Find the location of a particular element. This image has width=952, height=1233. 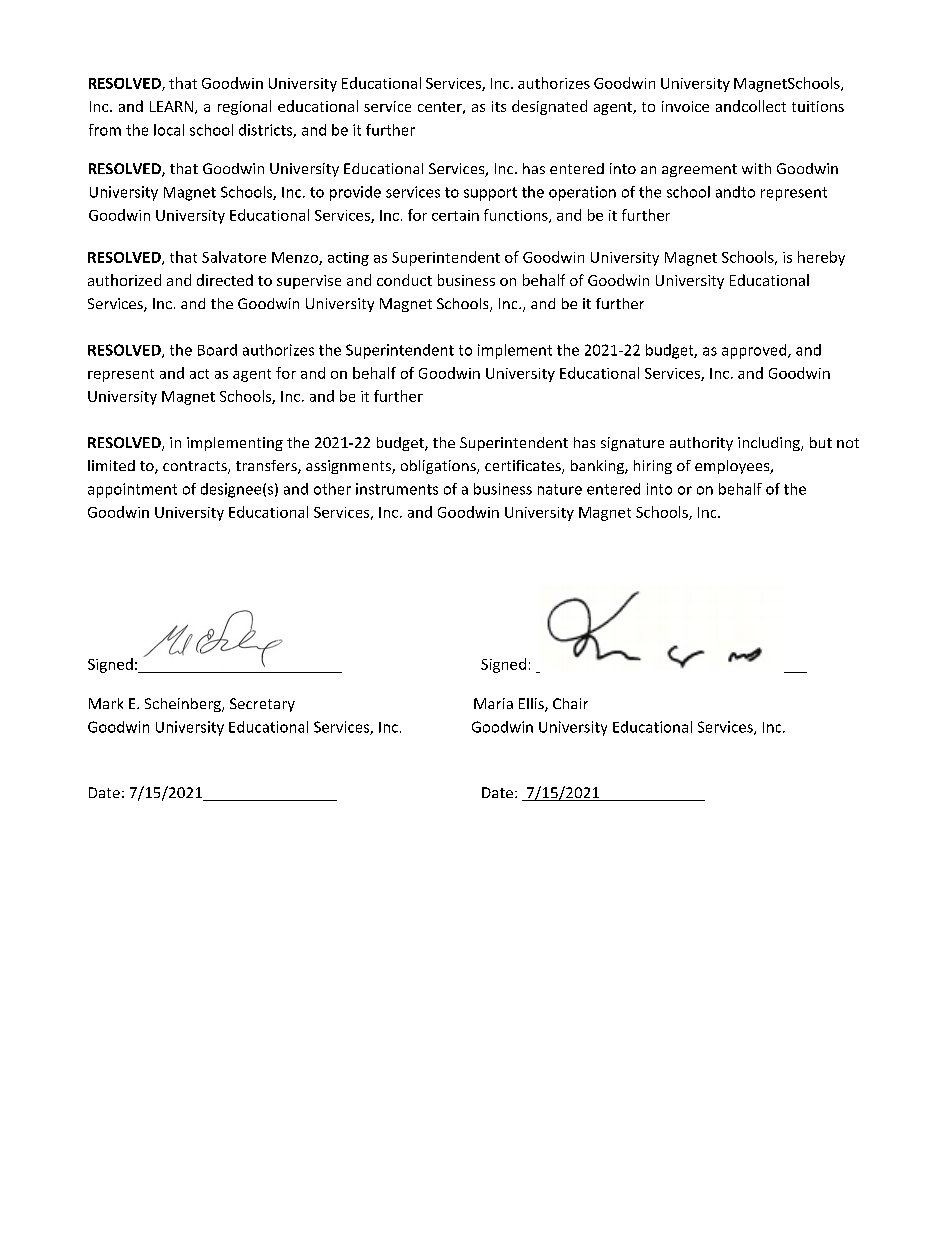

Secretary is located at coordinates (262, 705).
